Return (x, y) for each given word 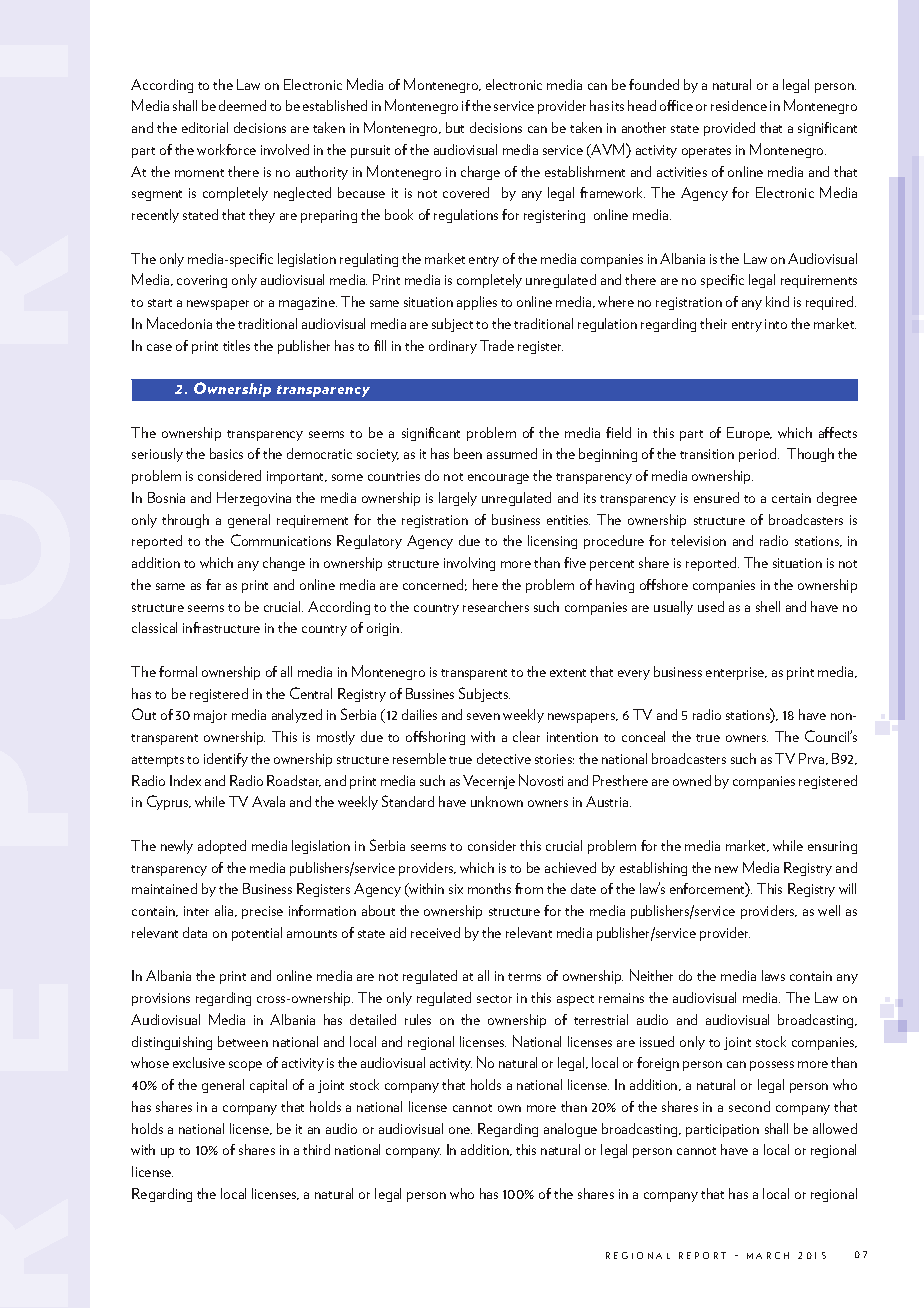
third (316, 1149)
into (776, 324)
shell (768, 606)
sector (494, 999)
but (455, 127)
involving (469, 564)
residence (739, 105)
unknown (497, 801)
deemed (242, 105)
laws (773, 975)
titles (236, 345)
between (243, 1041)
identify (226, 760)
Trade (497, 345)
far (213, 584)
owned (692, 780)
